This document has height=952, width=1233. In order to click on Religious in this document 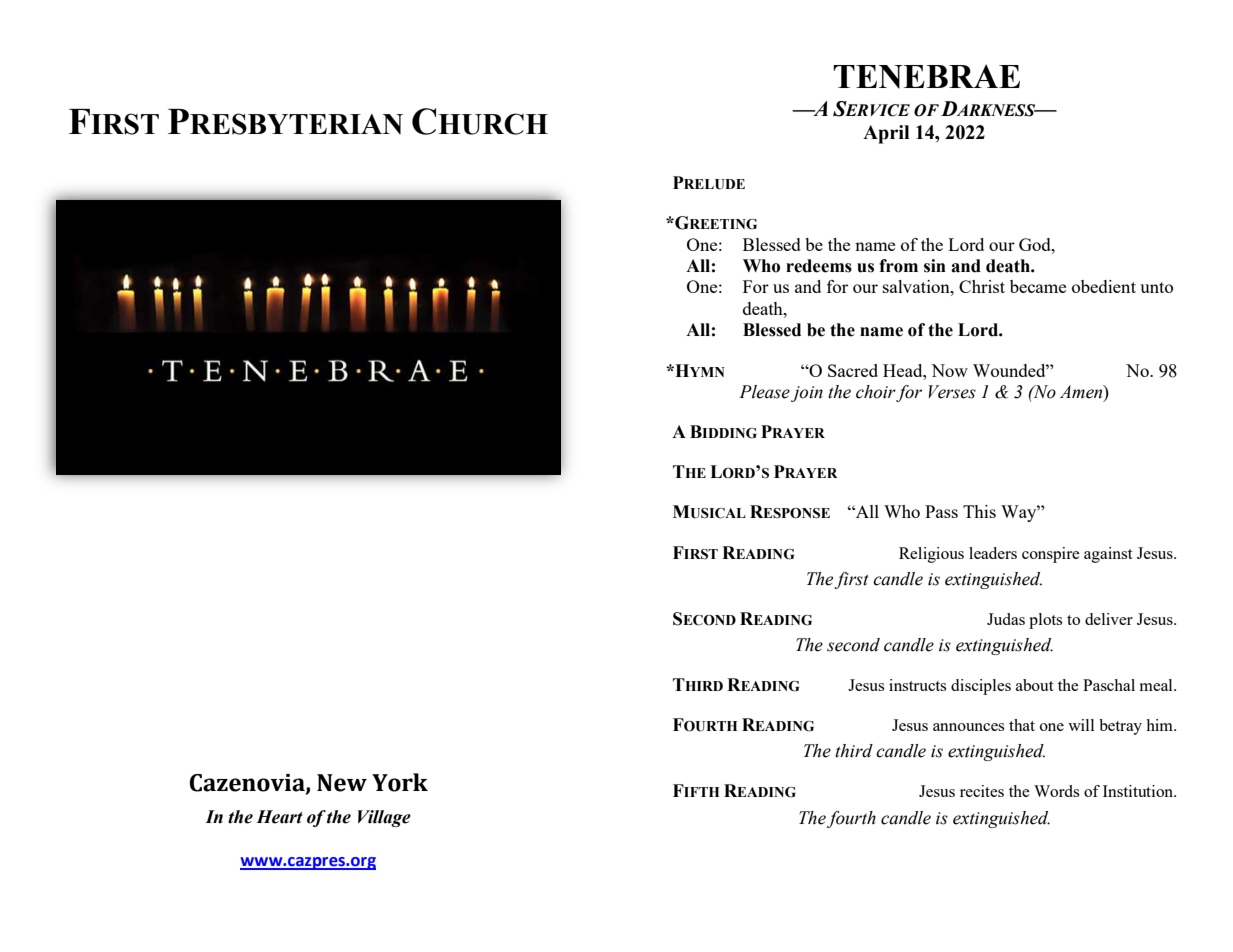, I will do `click(931, 555)`.
